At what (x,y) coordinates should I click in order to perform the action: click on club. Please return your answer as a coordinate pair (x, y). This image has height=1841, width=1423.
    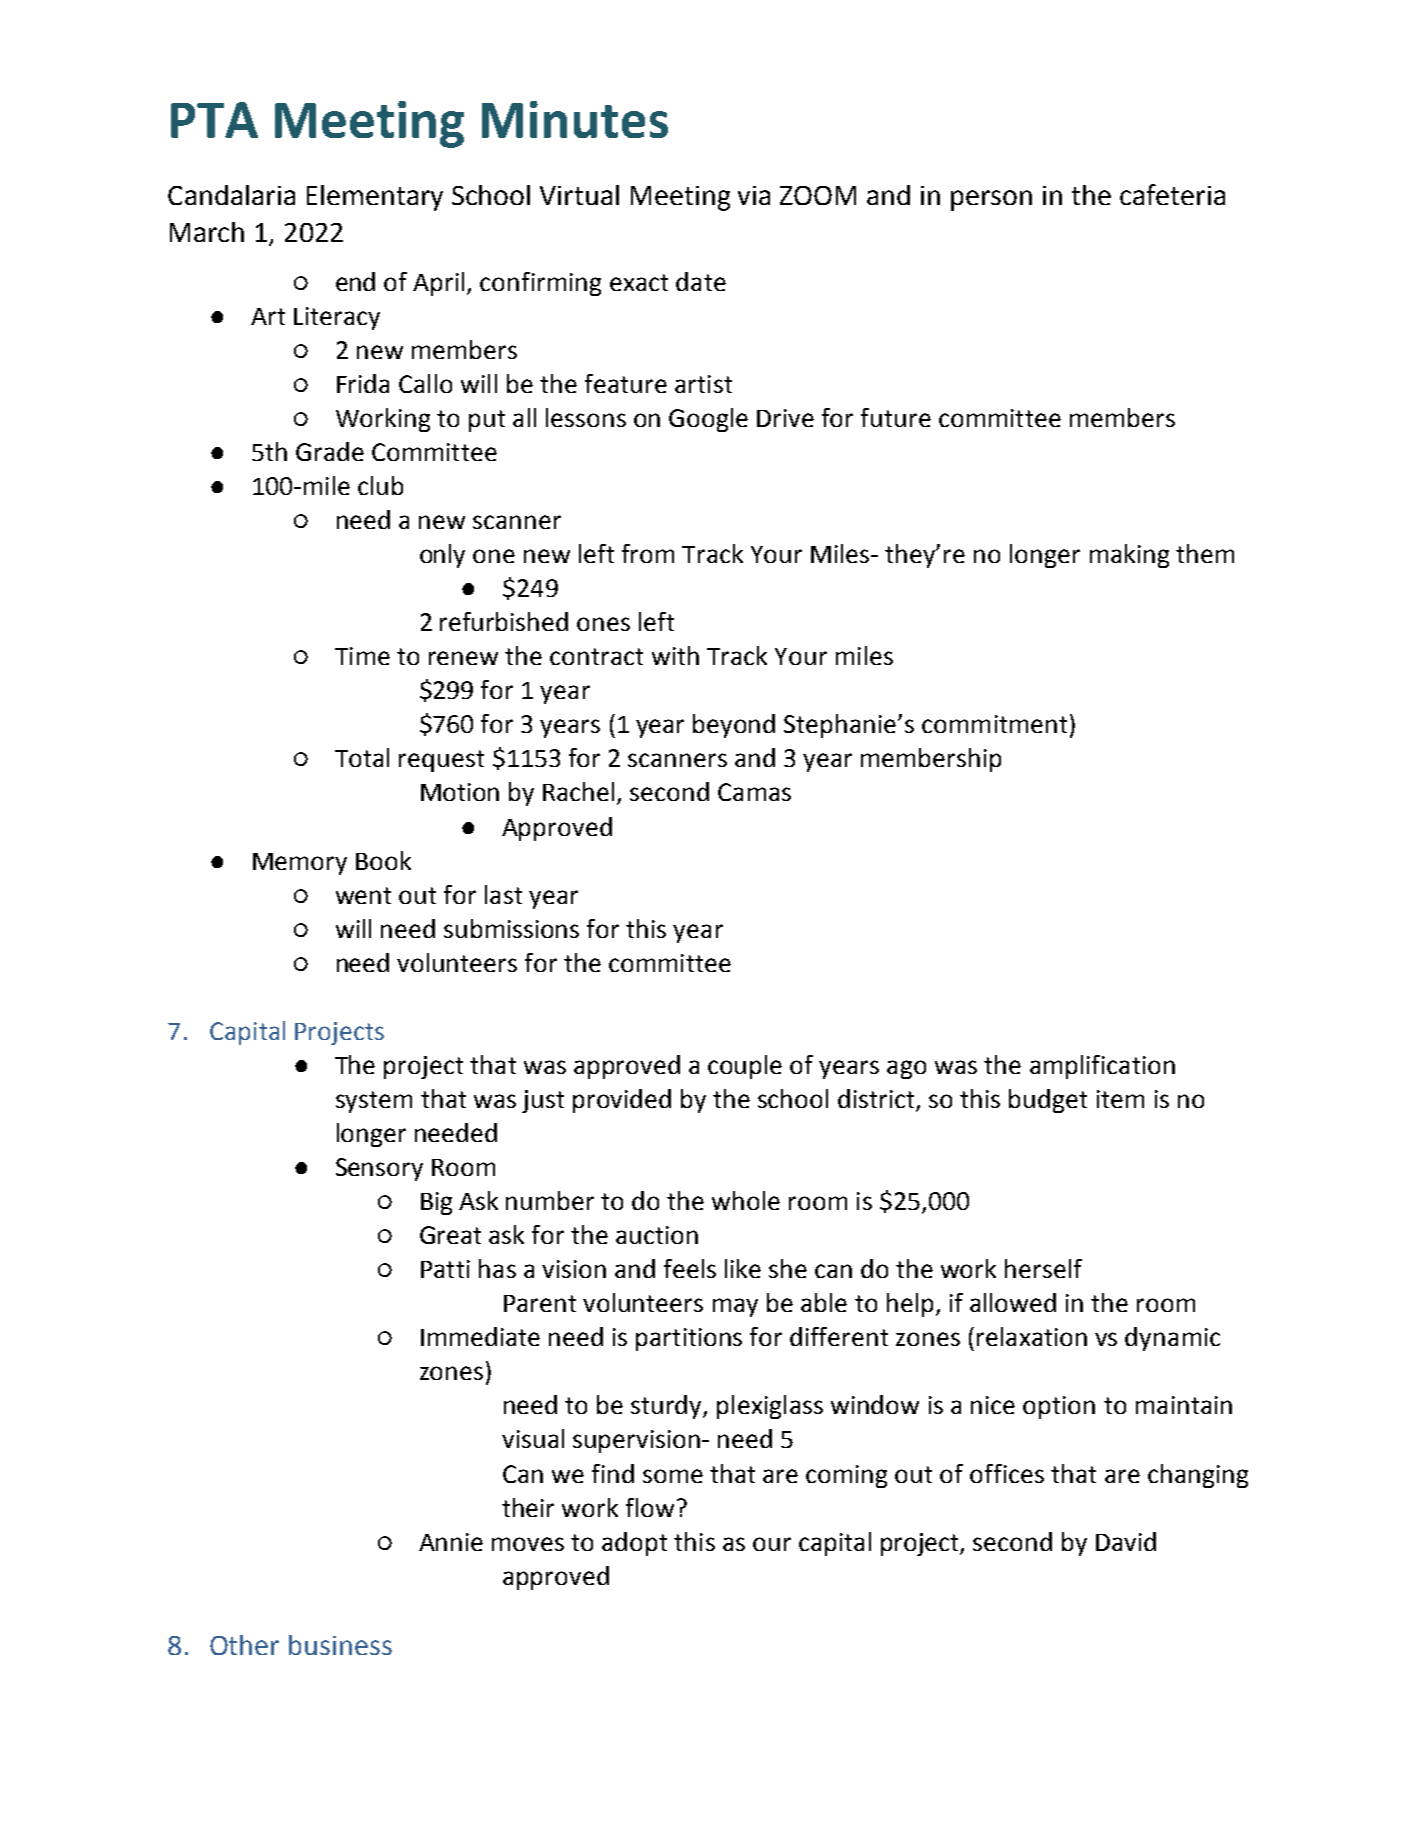
    Looking at the image, I should click on (380, 485).
